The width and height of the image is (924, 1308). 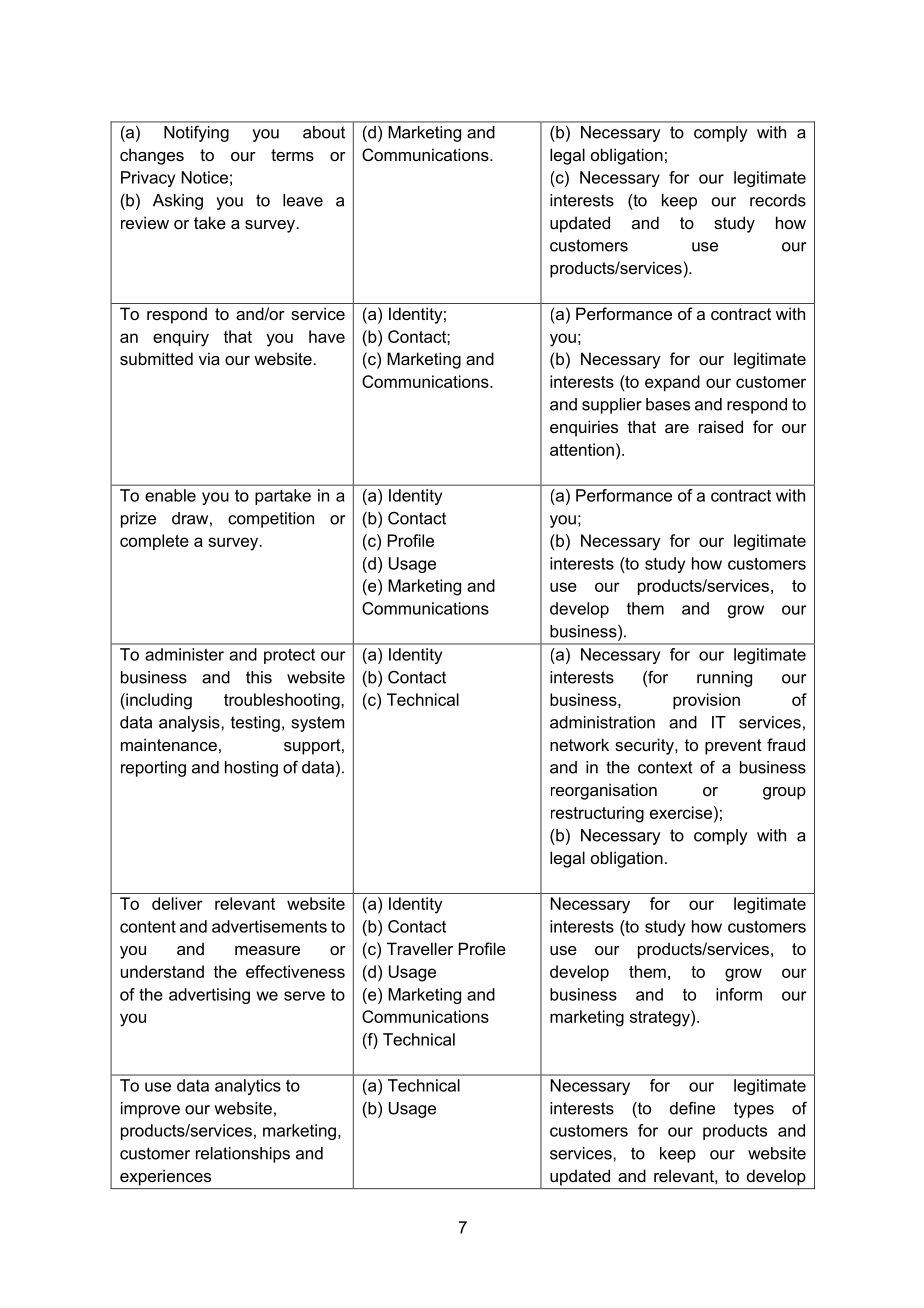 I want to click on attention, so click(x=582, y=449).
